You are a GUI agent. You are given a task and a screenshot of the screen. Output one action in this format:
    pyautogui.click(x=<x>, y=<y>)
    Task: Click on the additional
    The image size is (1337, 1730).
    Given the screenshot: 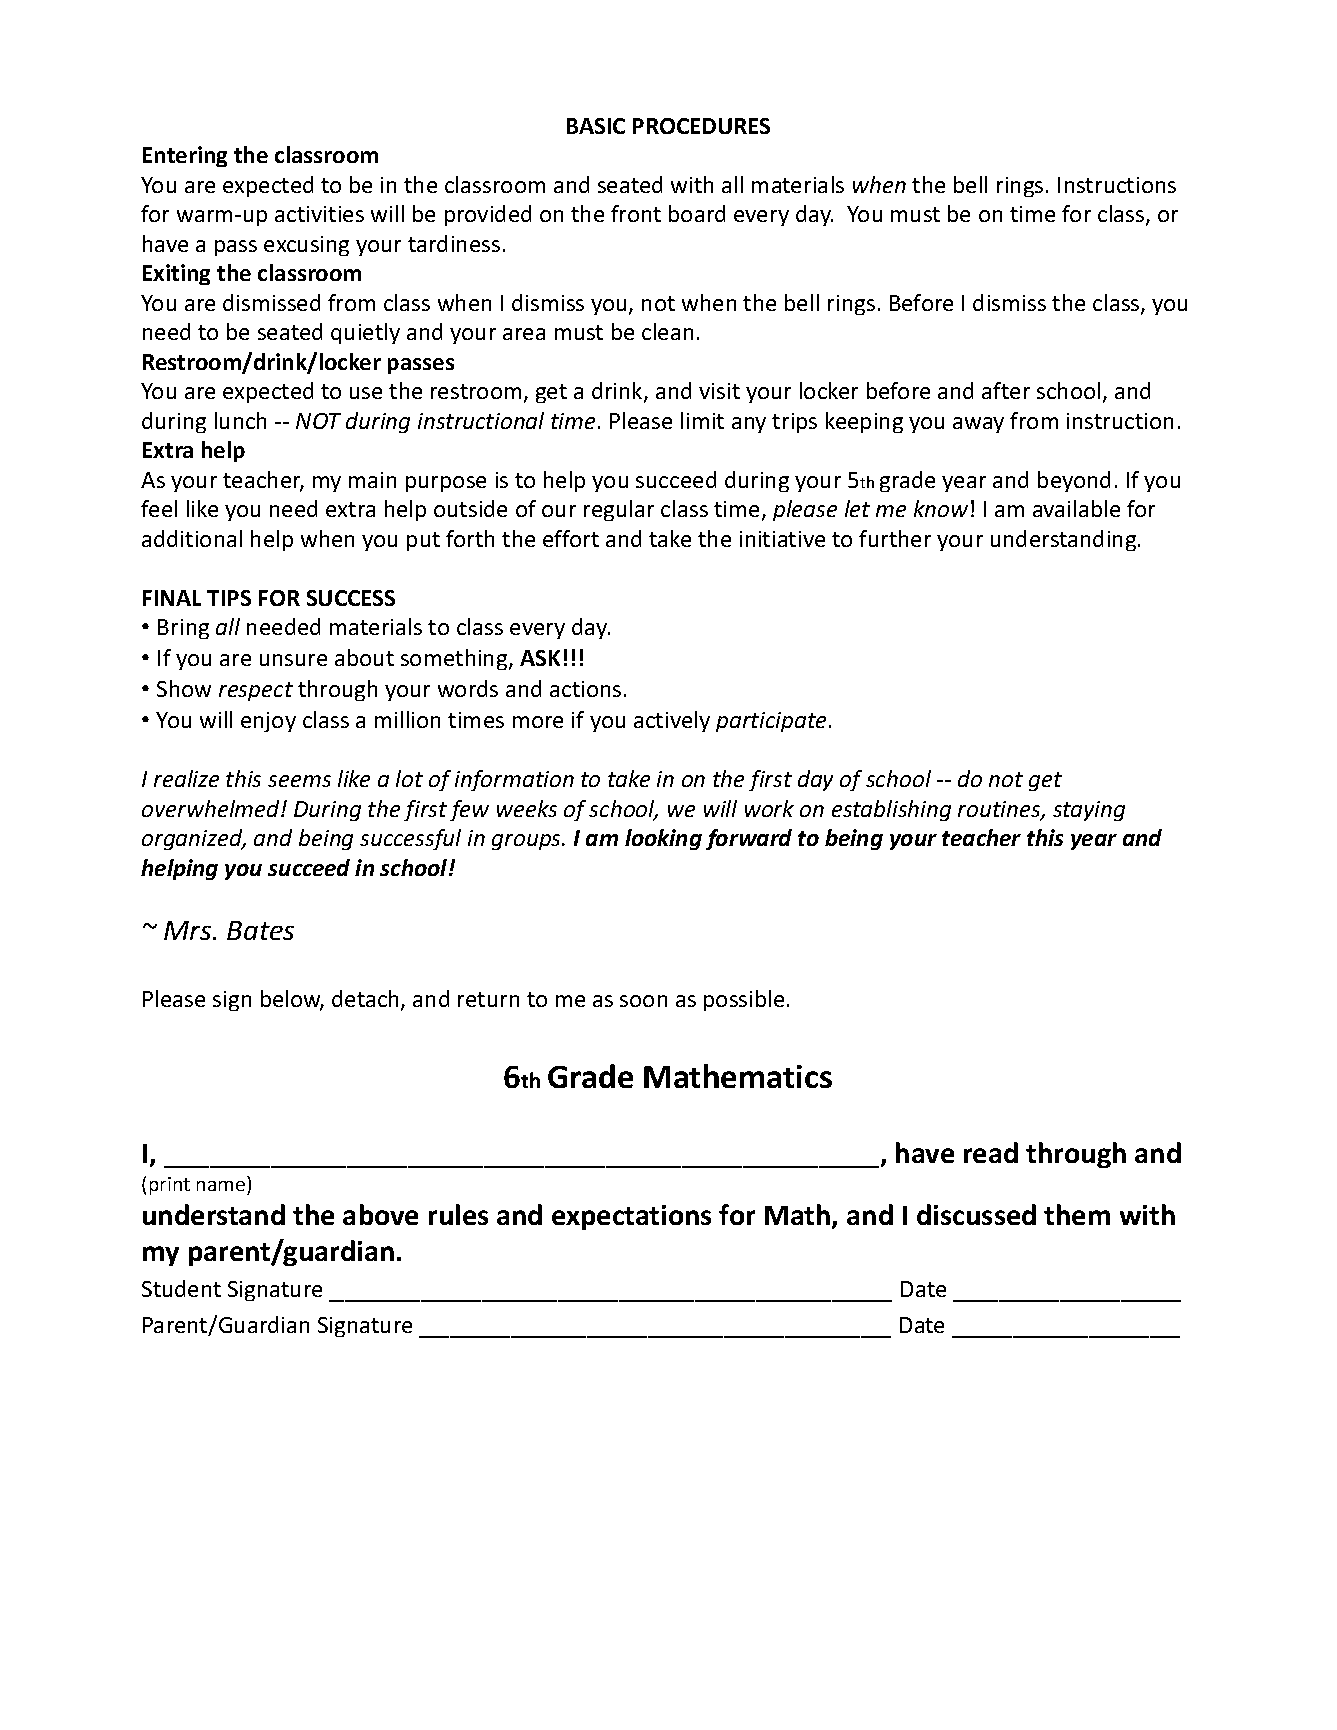 What is the action you would take?
    pyautogui.click(x=192, y=538)
